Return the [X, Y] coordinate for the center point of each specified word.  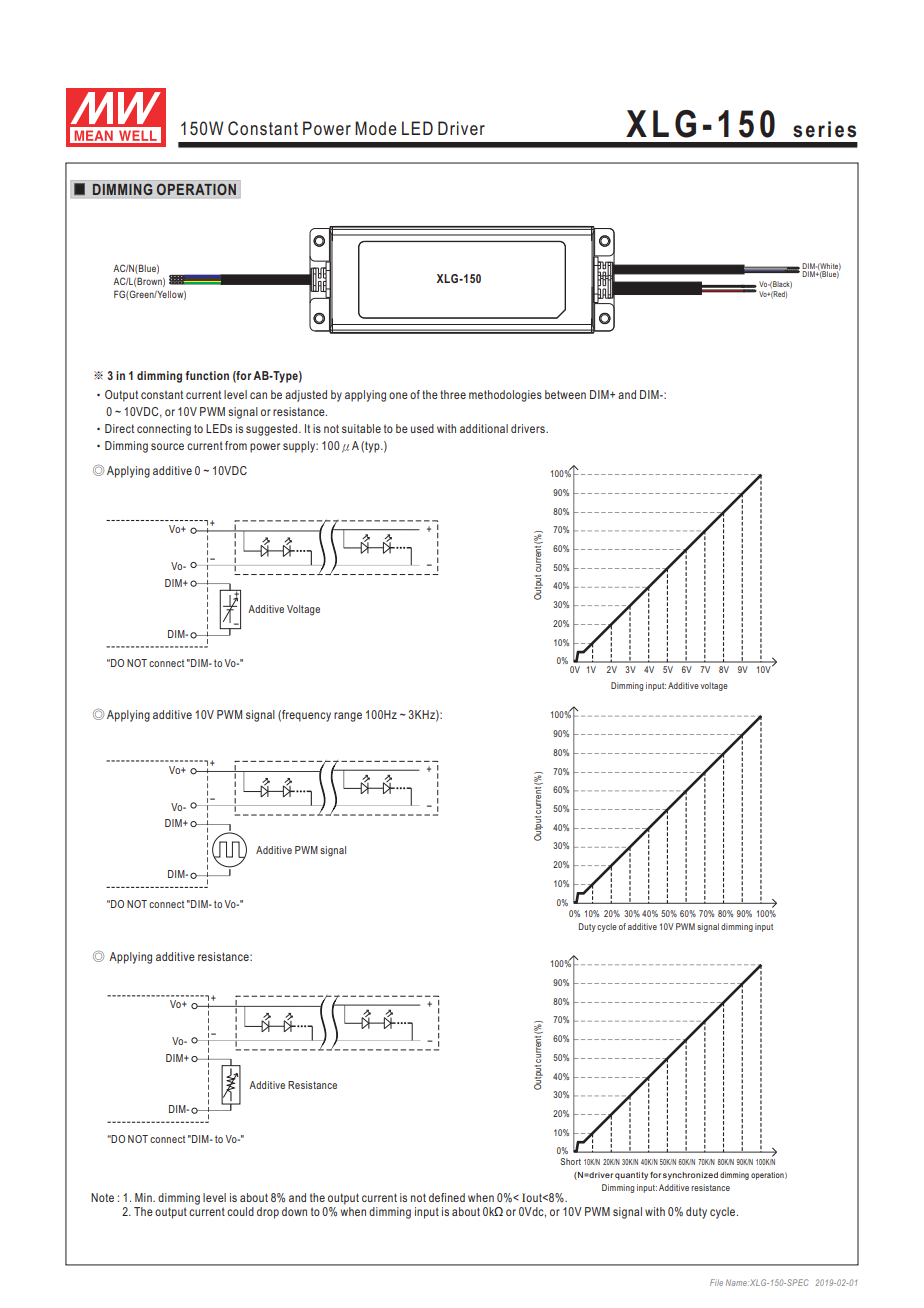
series [824, 129]
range [348, 717]
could [240, 1211]
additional [484, 428]
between [565, 394]
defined [447, 1197]
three [453, 394]
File [716, 1282]
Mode [376, 128]
